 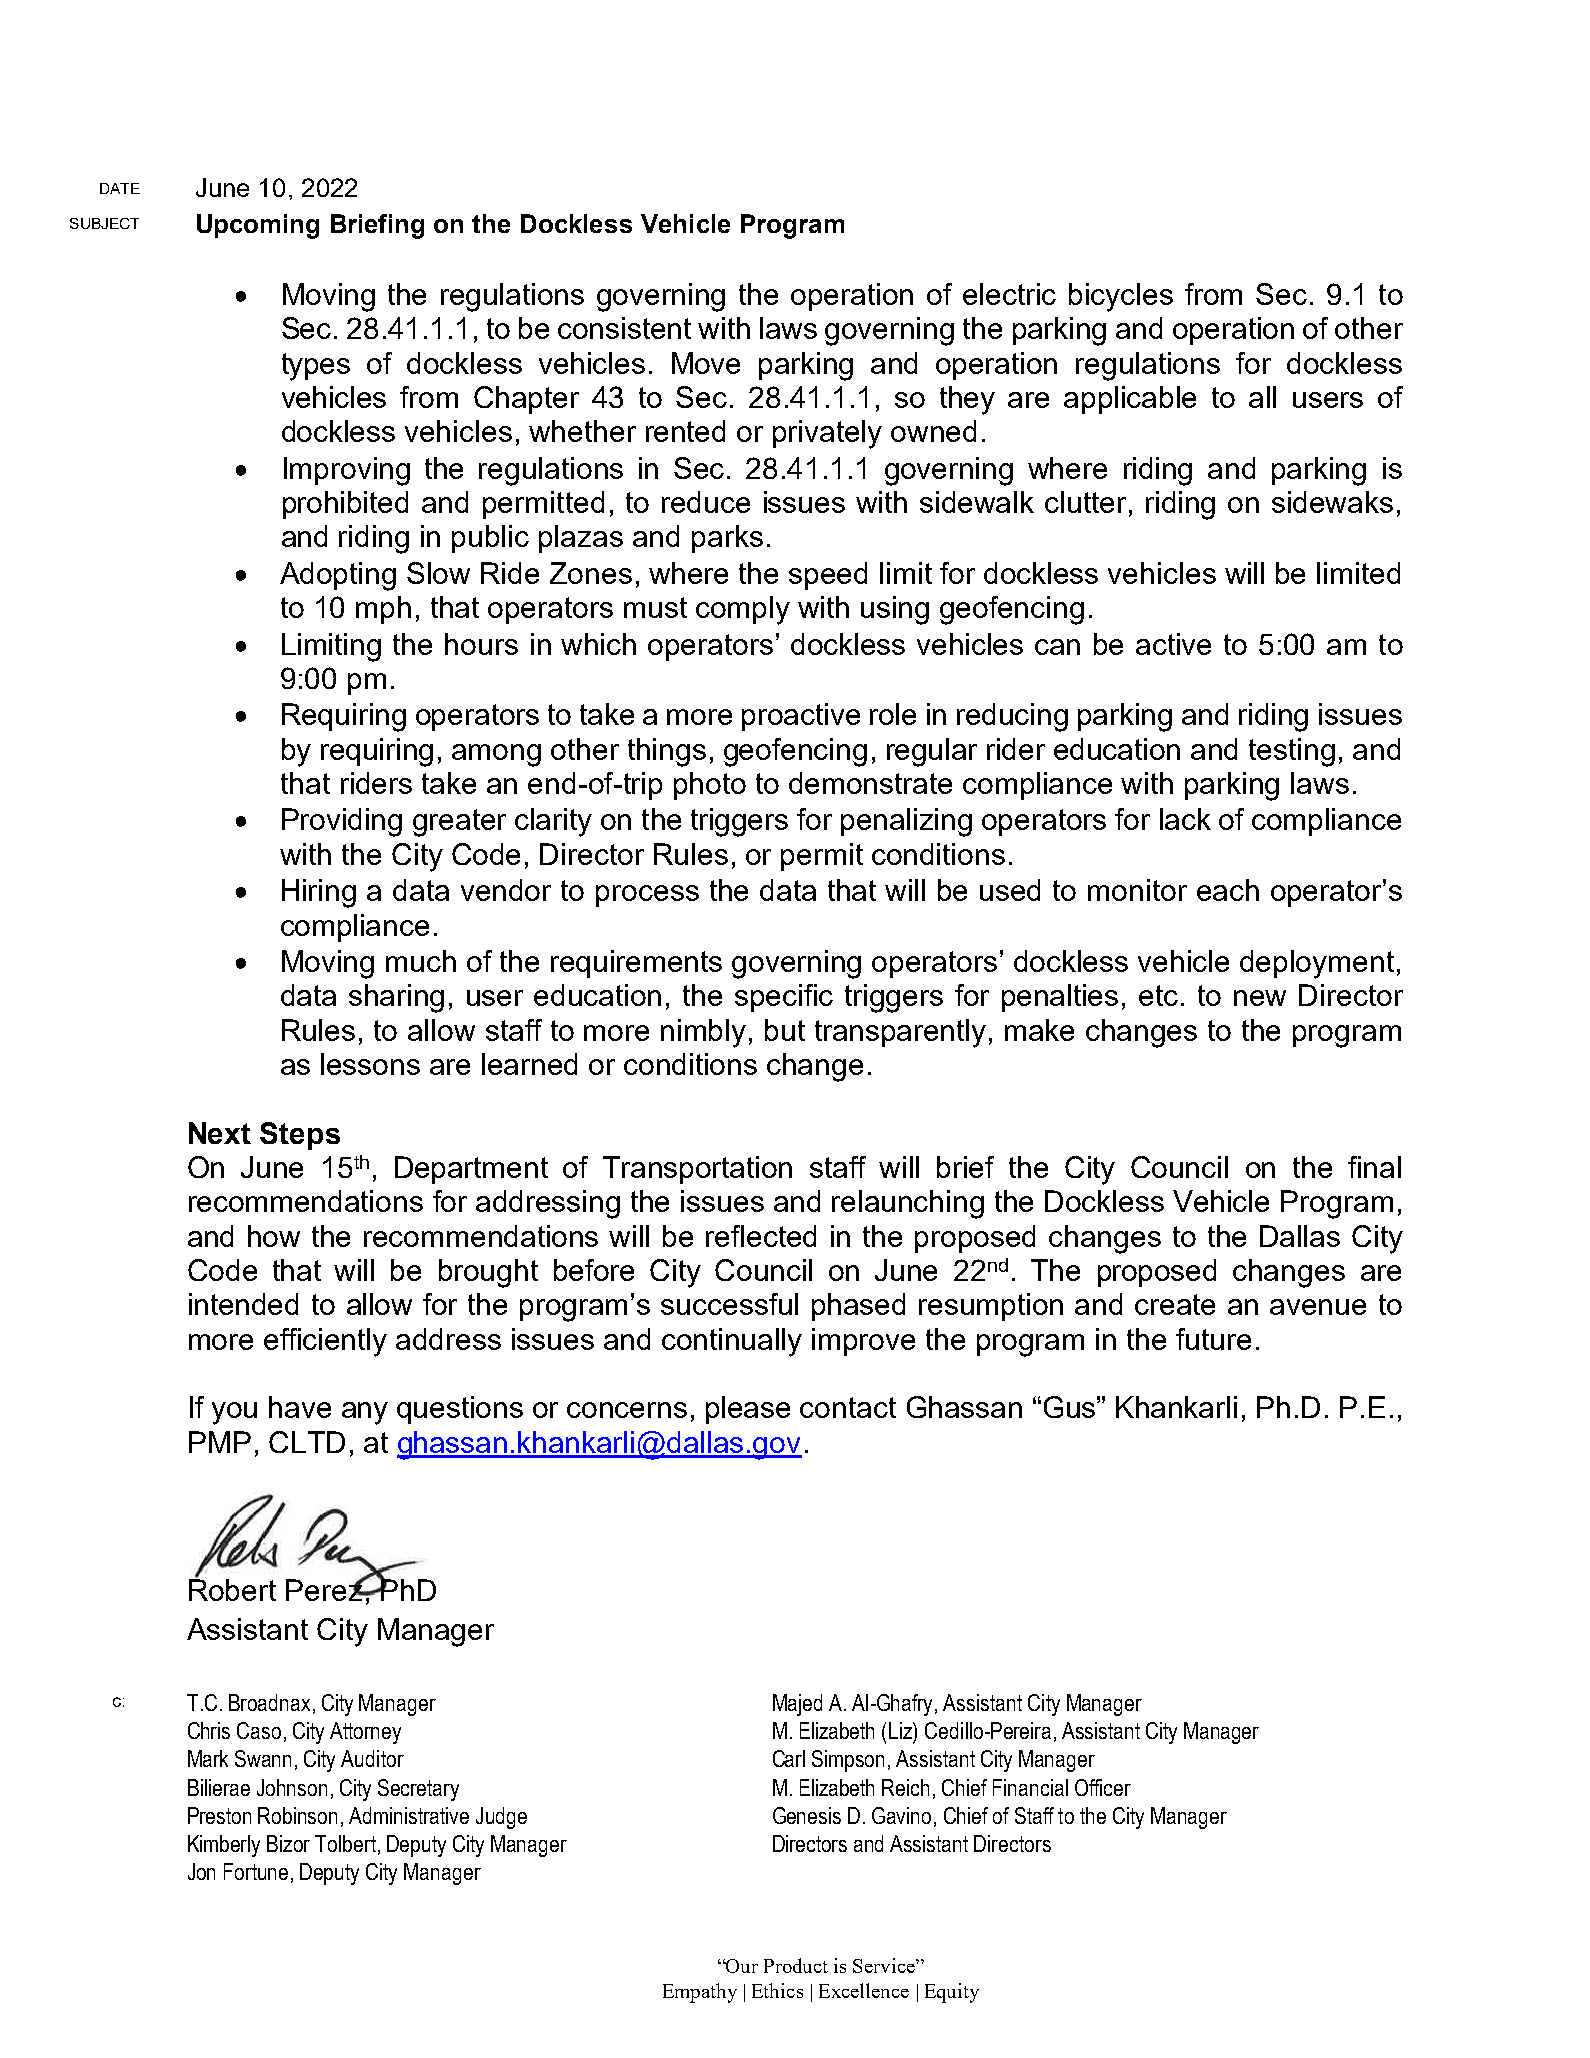 I want to click on nimbly, so click(x=703, y=1033).
